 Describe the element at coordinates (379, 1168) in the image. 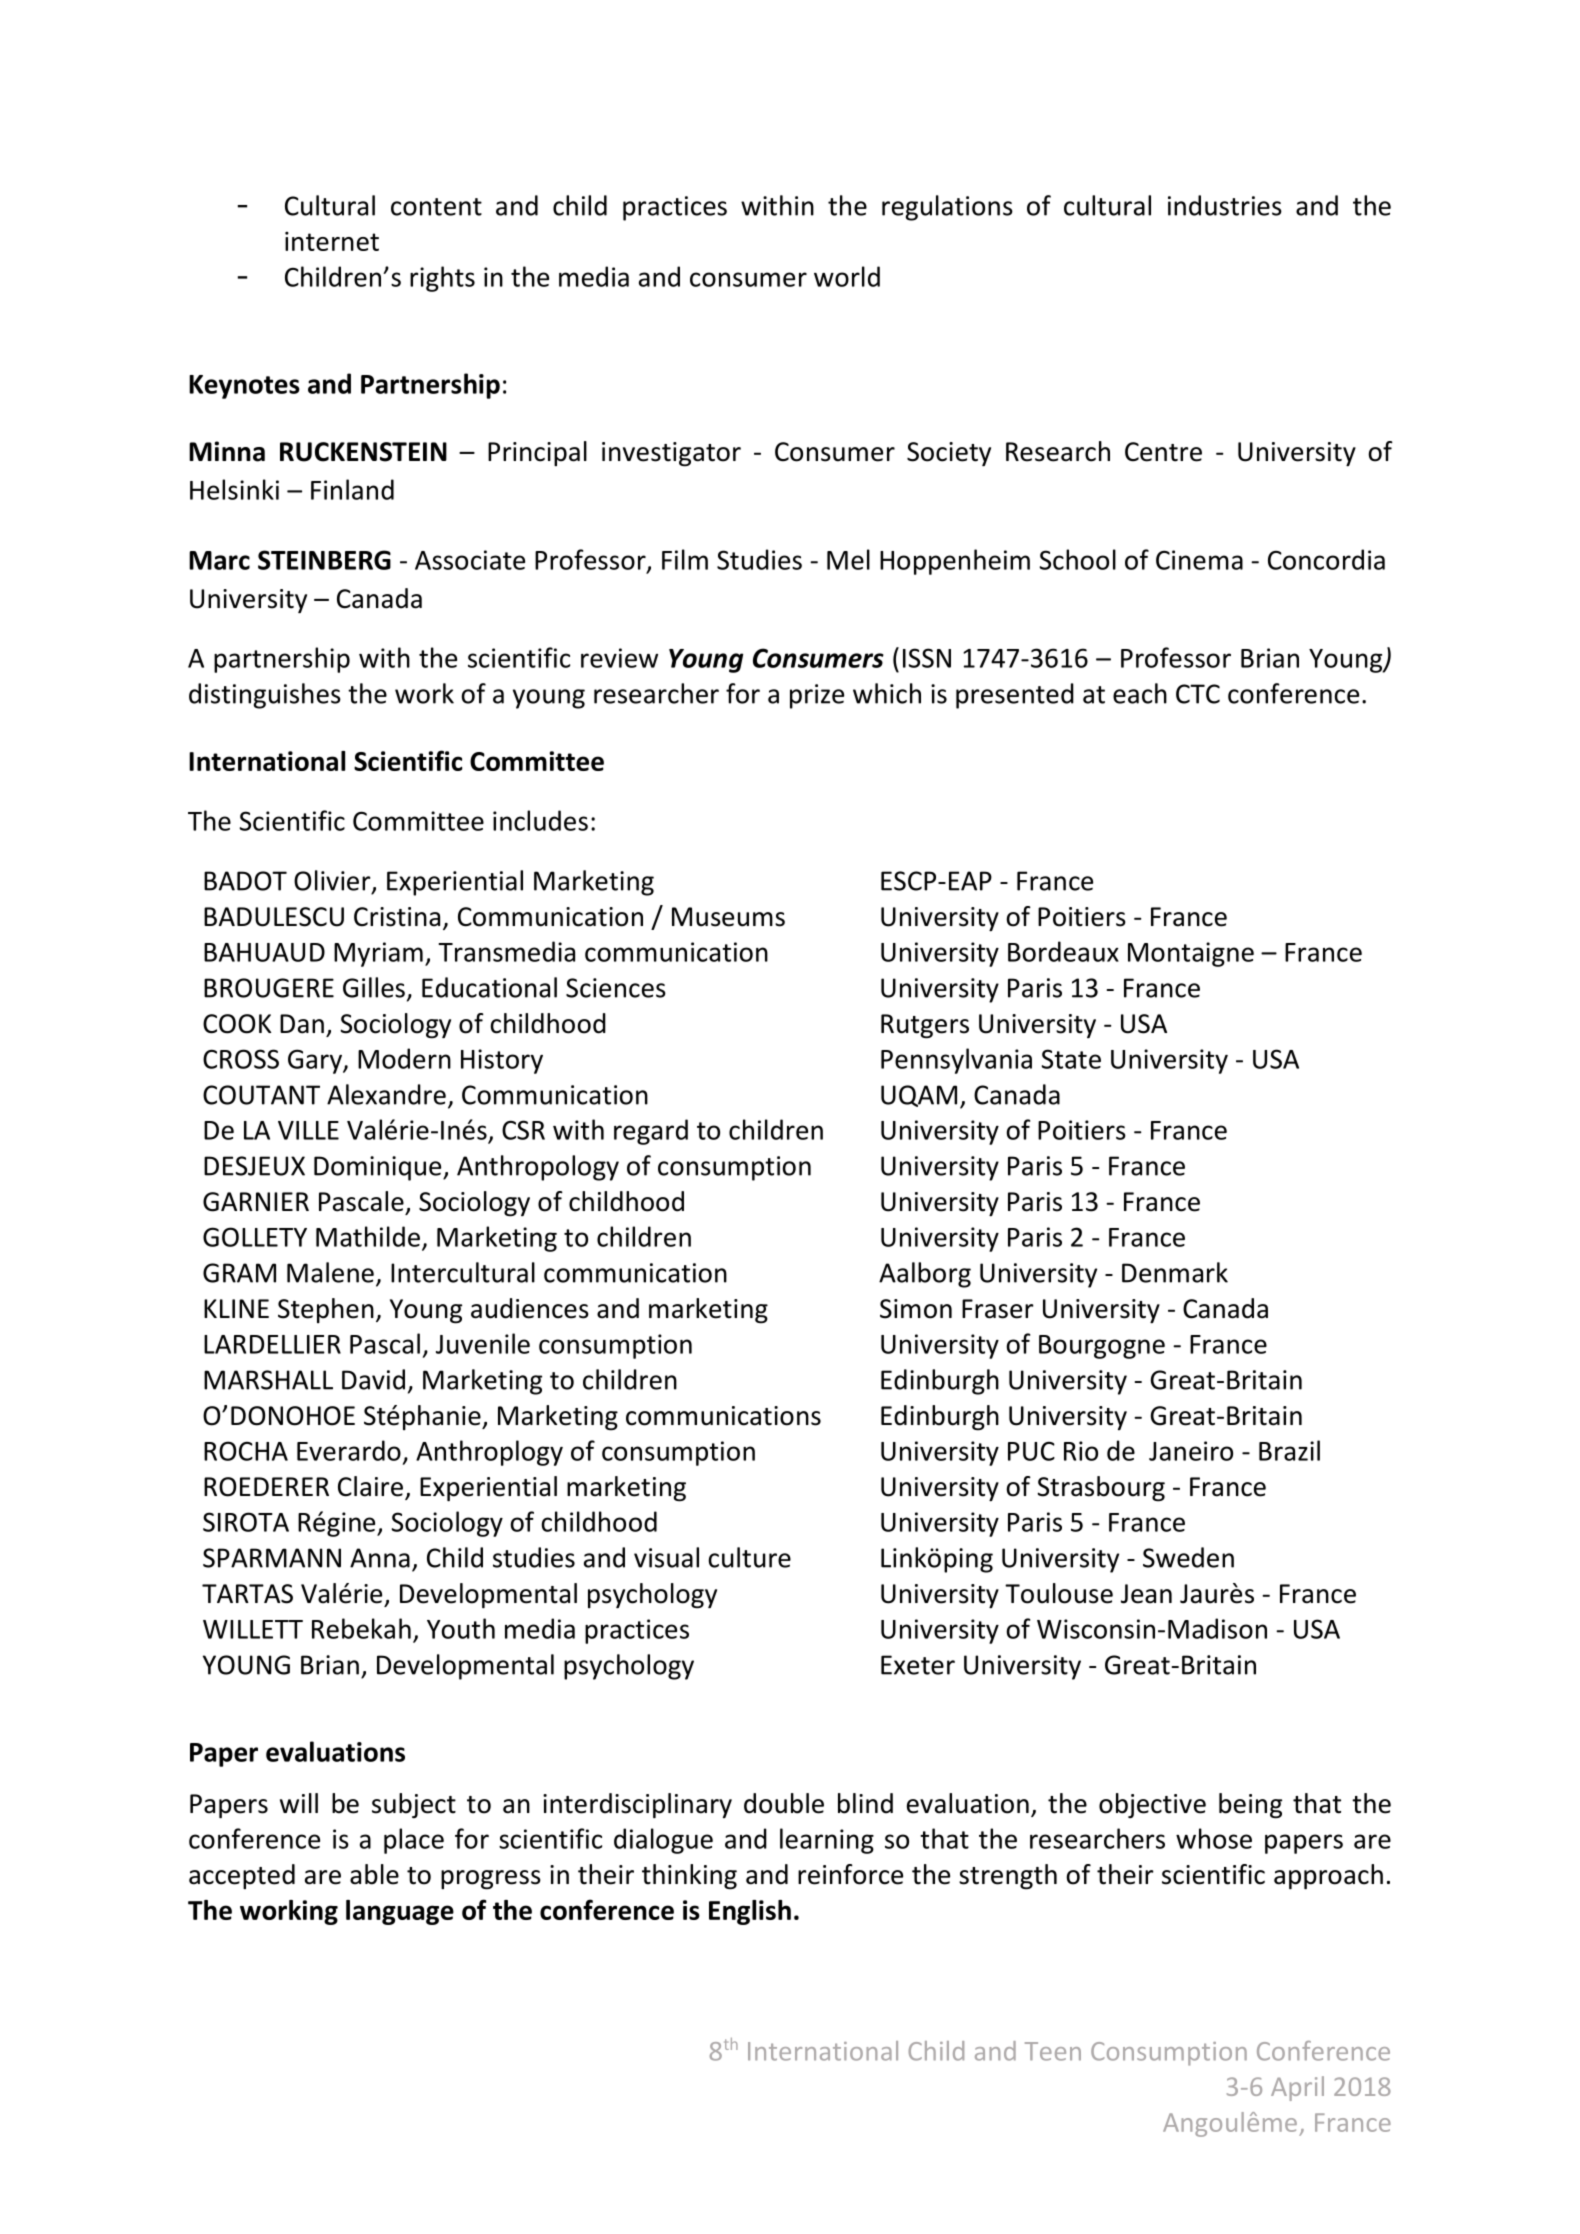

I see `Dominique` at that location.
